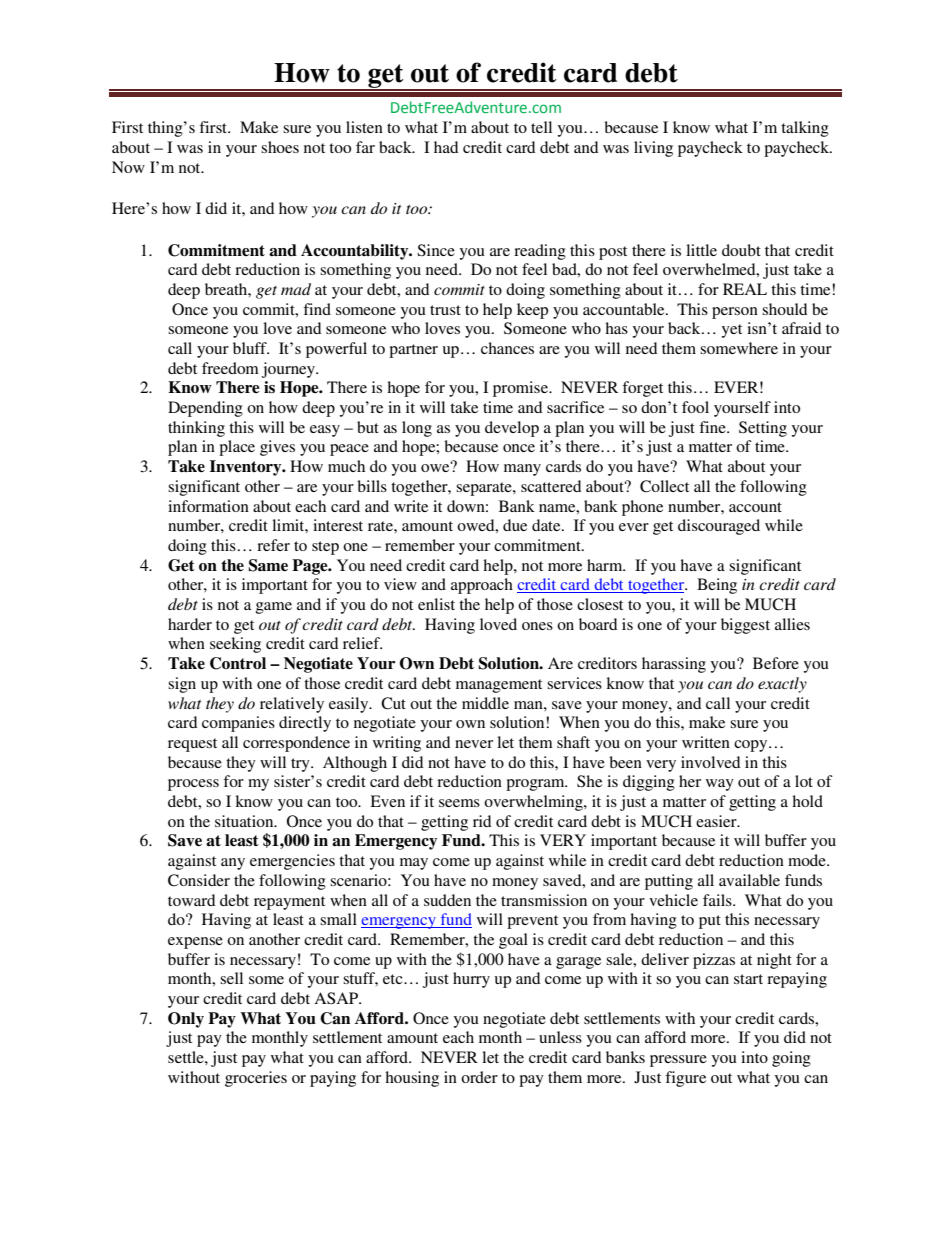 The height and width of the screenshot is (1233, 952). Describe the element at coordinates (791, 1059) in the screenshot. I see `going` at that location.
